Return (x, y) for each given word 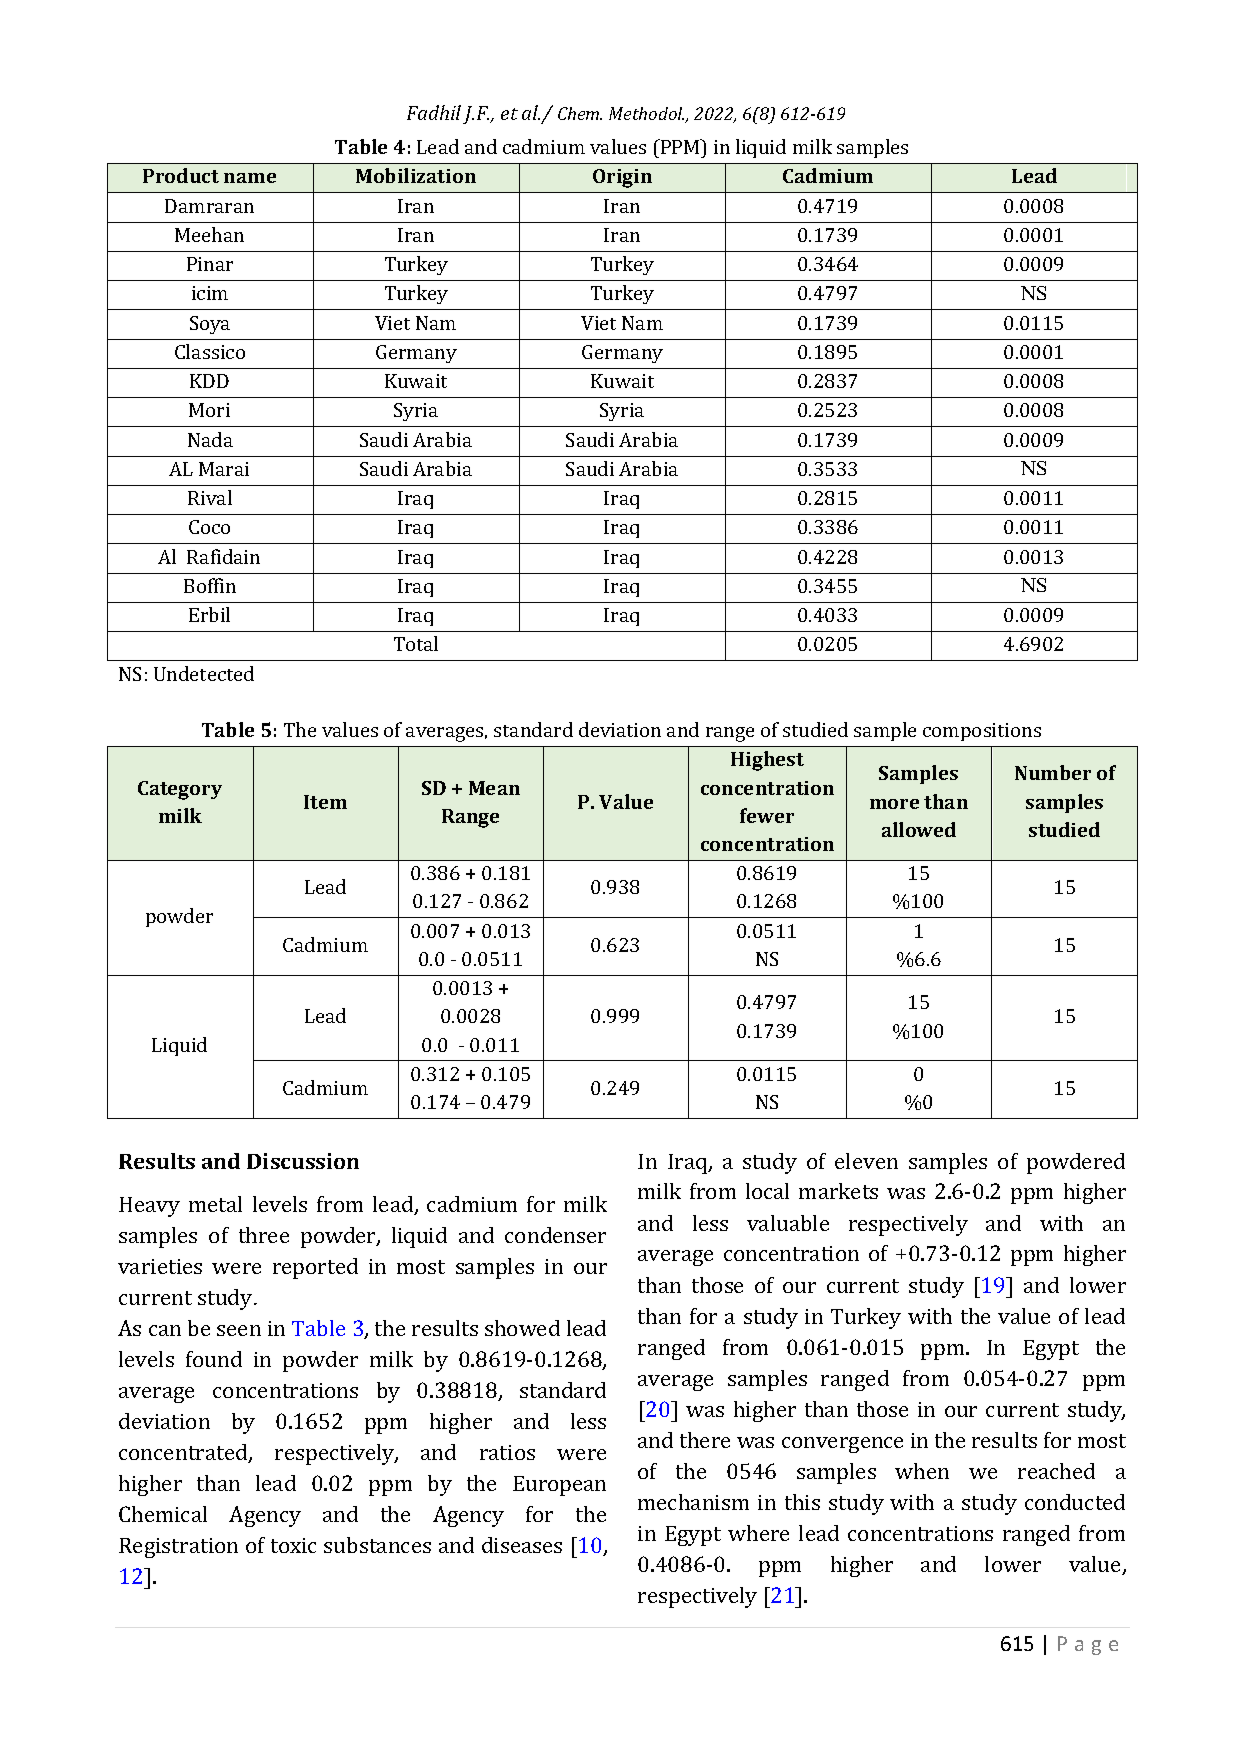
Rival (210, 497)
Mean (494, 788)
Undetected (204, 673)
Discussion (303, 1161)
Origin (622, 178)
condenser (555, 1235)
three (264, 1235)
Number (1053, 772)
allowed (919, 829)
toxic (293, 1545)
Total (416, 643)
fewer (767, 815)
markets (838, 1191)
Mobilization (416, 175)
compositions (982, 732)
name (250, 178)
